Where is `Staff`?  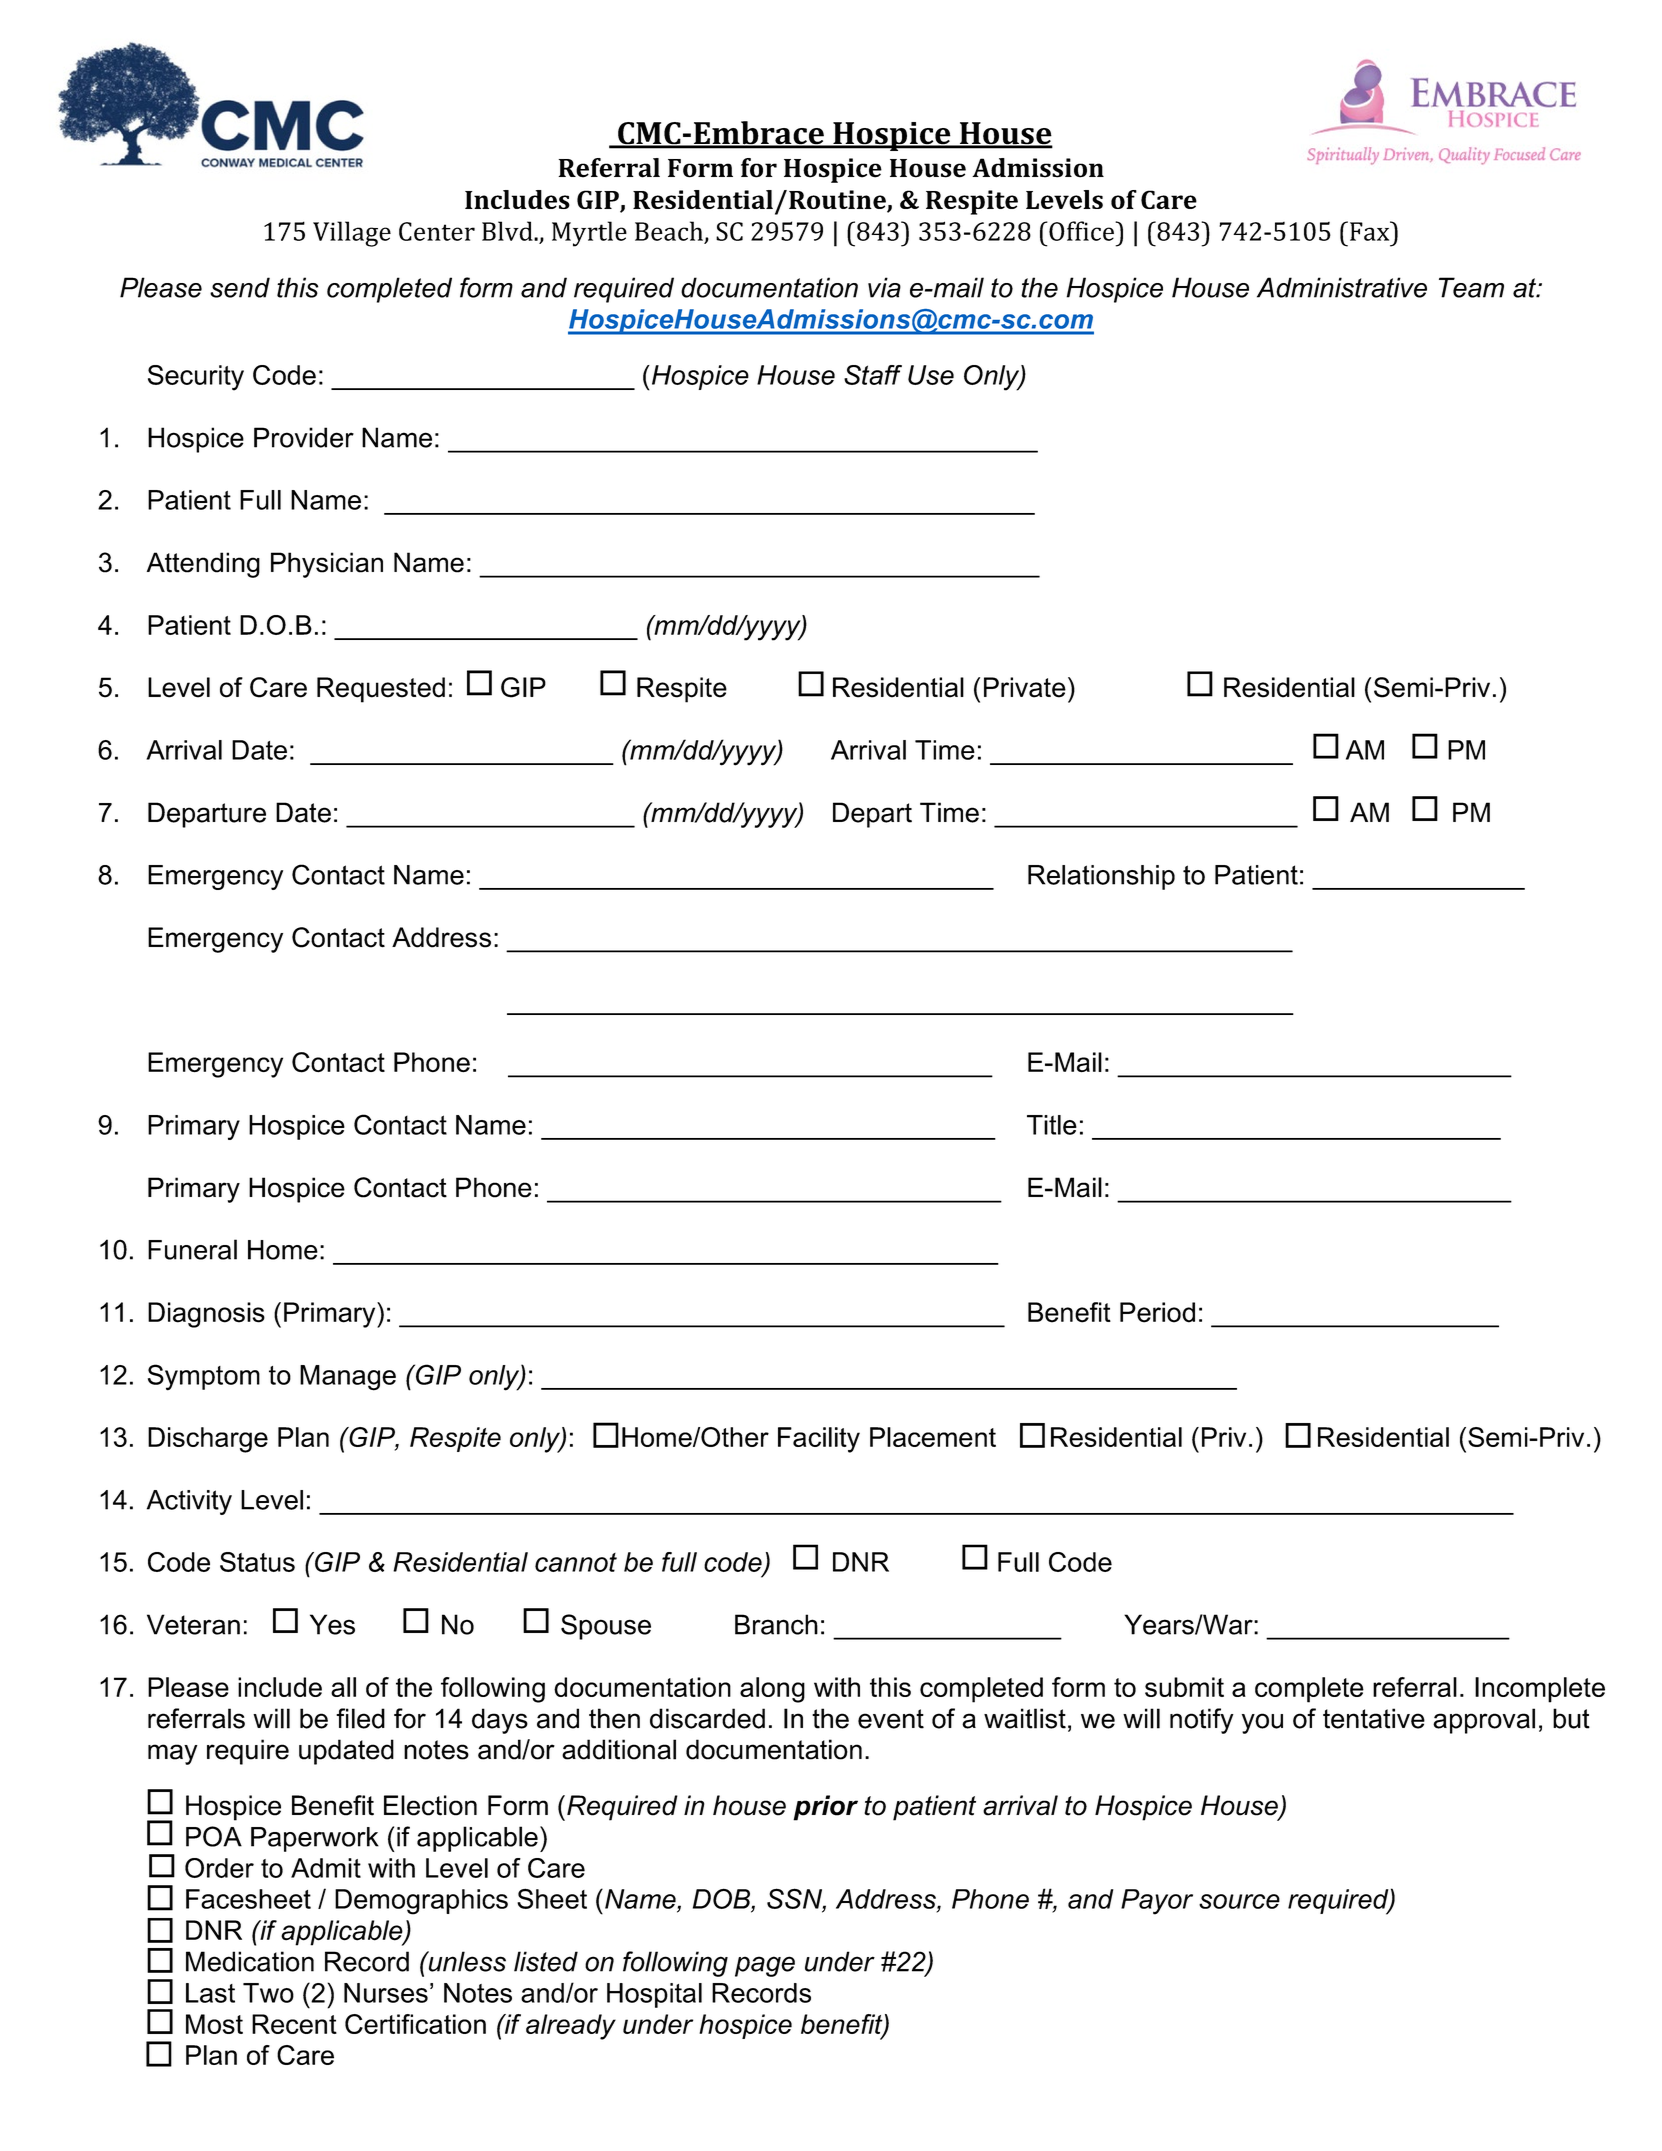 Staff is located at coordinates (873, 375).
